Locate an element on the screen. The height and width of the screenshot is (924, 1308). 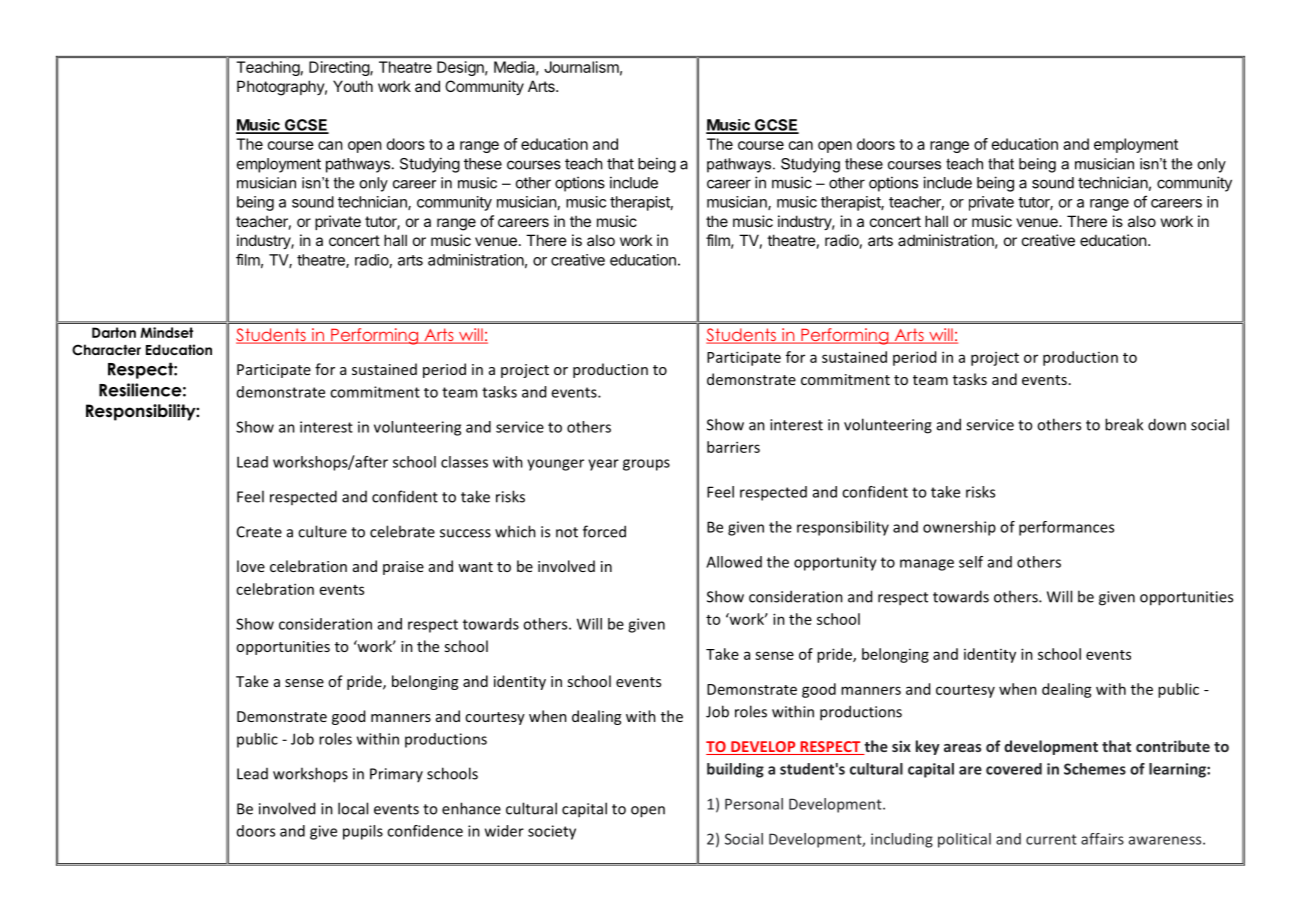
performances is located at coordinates (1066, 528).
